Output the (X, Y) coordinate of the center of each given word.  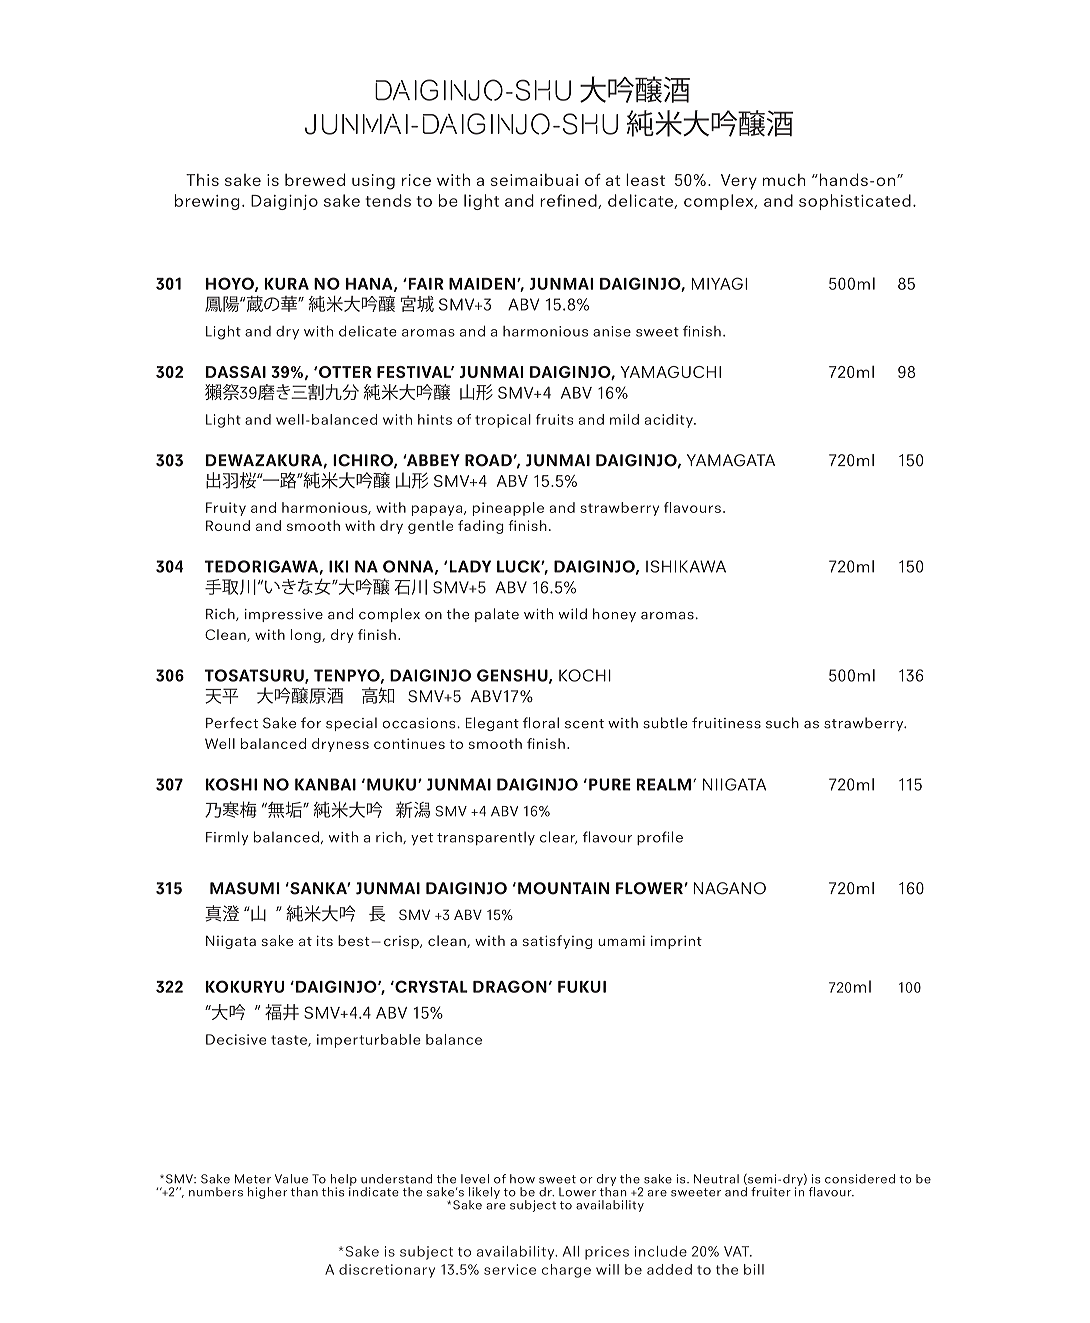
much (784, 180)
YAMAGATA (731, 460)
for (311, 723)
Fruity (226, 509)
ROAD (488, 460)
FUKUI (582, 987)
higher (267, 1193)
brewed (315, 179)
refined (569, 201)
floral (541, 723)
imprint (676, 942)
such (782, 723)
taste (290, 1041)
